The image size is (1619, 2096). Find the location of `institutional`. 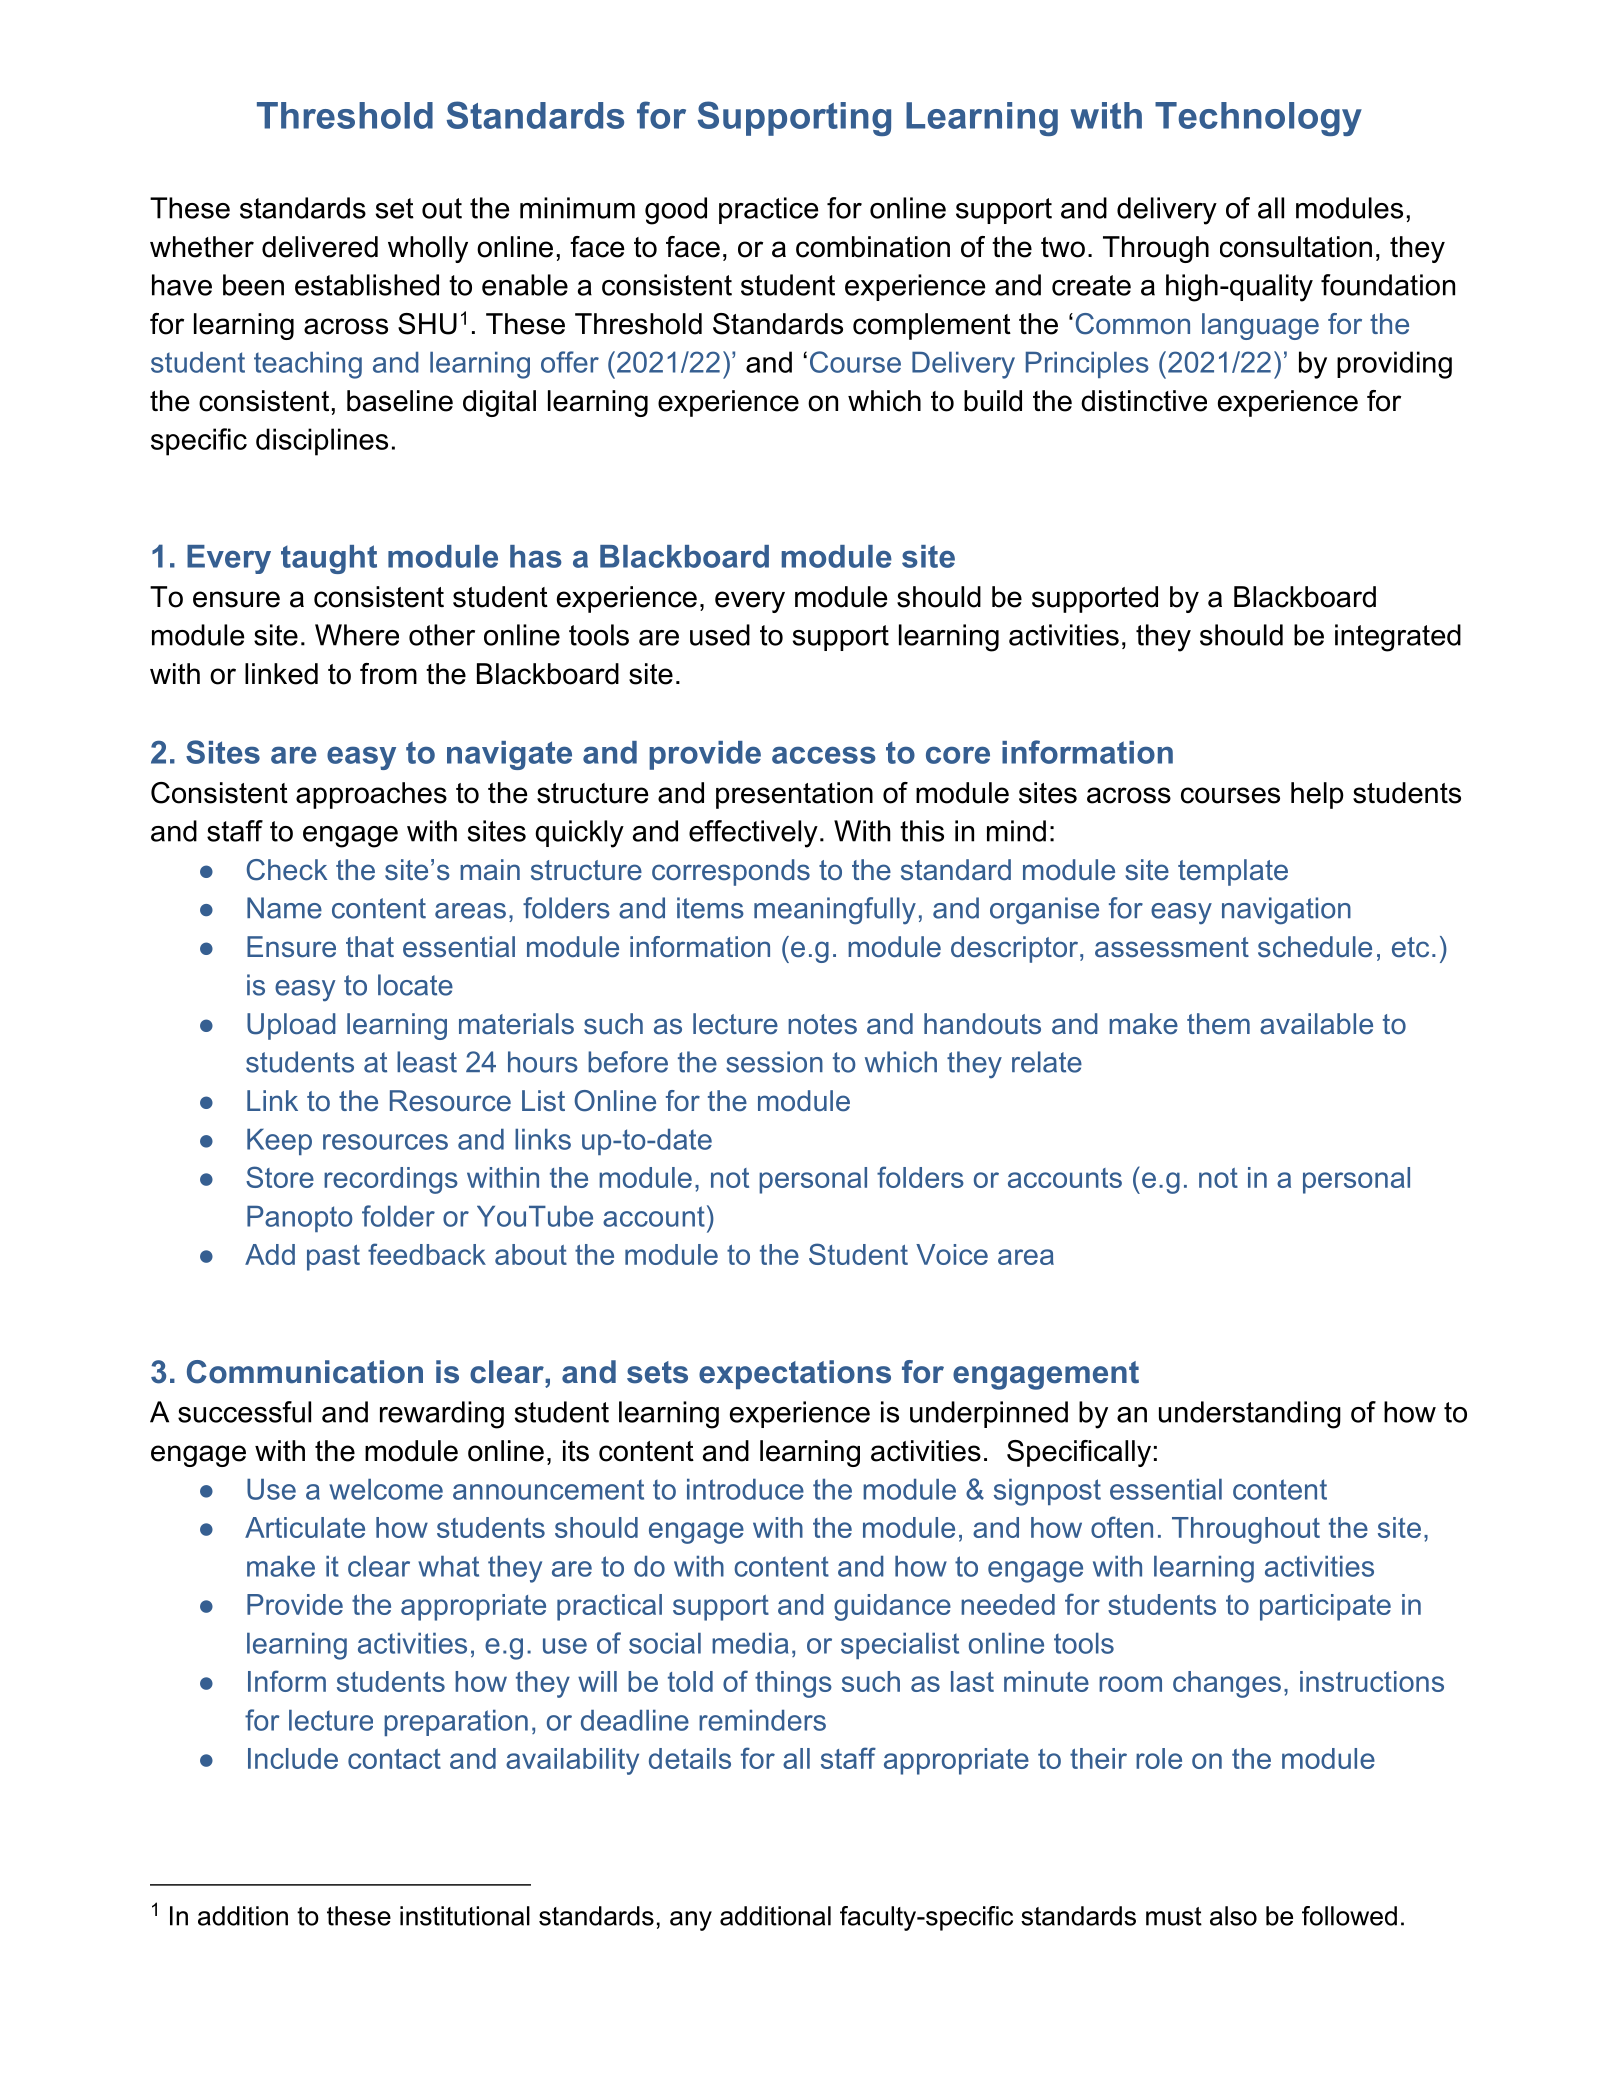

institutional is located at coordinates (465, 1916).
